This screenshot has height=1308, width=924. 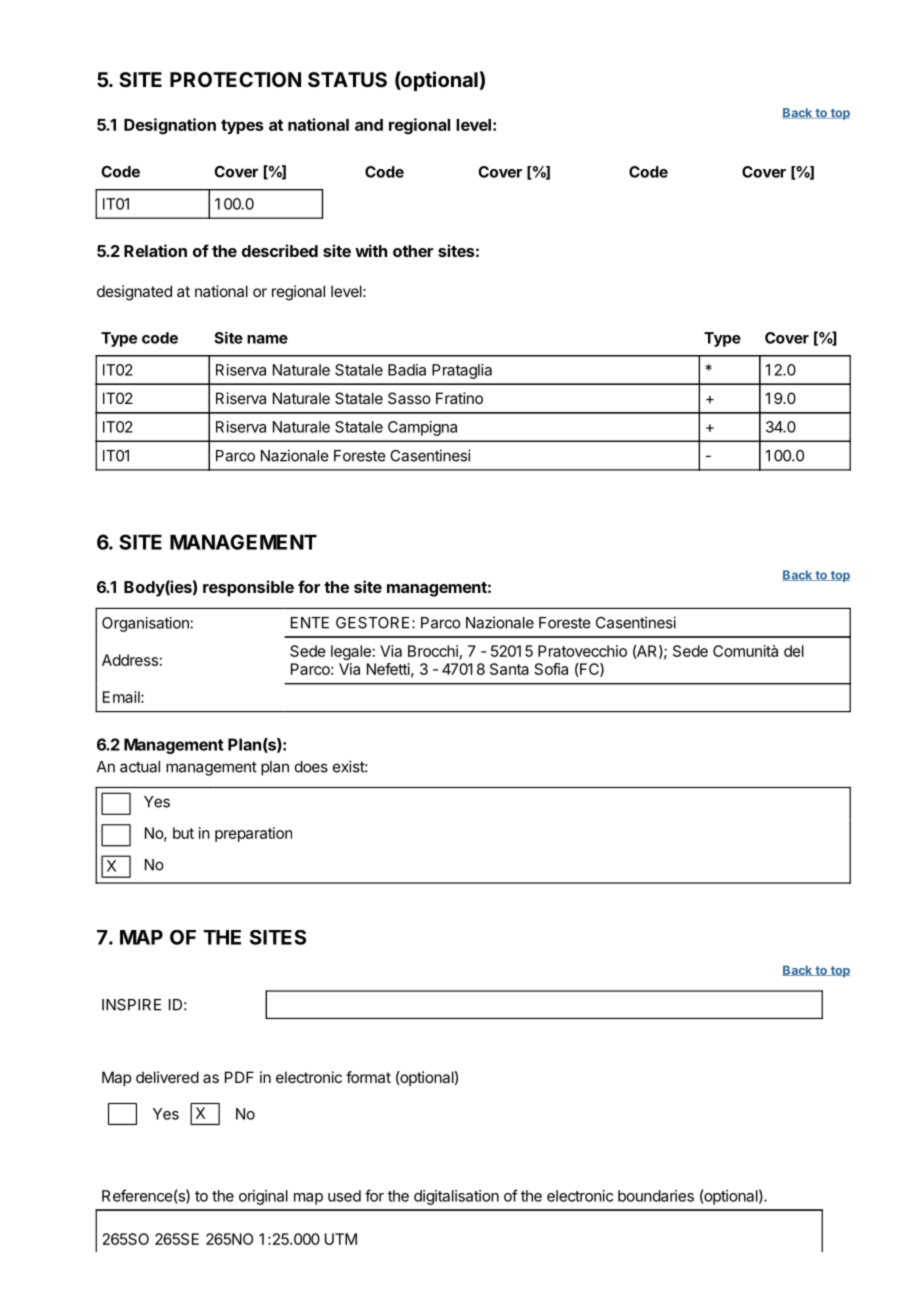 I want to click on format, so click(x=368, y=1077).
